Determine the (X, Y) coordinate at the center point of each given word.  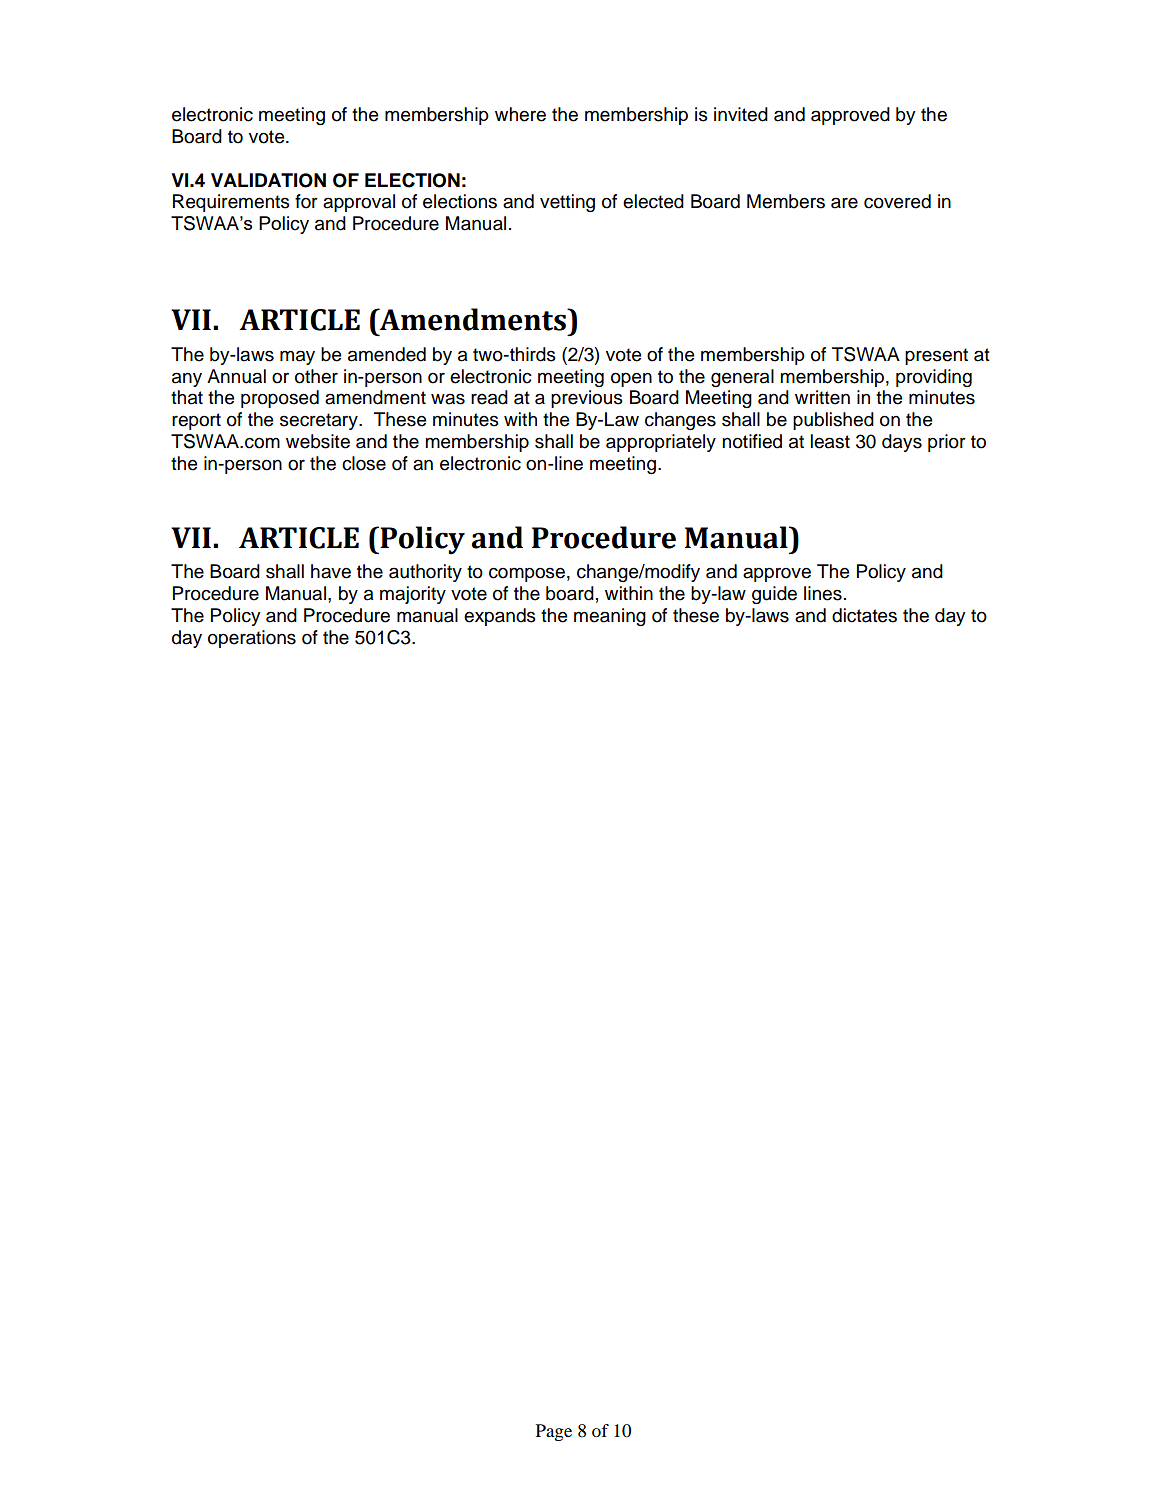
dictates (864, 615)
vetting (567, 203)
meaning (610, 617)
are (844, 203)
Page (554, 1432)
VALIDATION (268, 180)
